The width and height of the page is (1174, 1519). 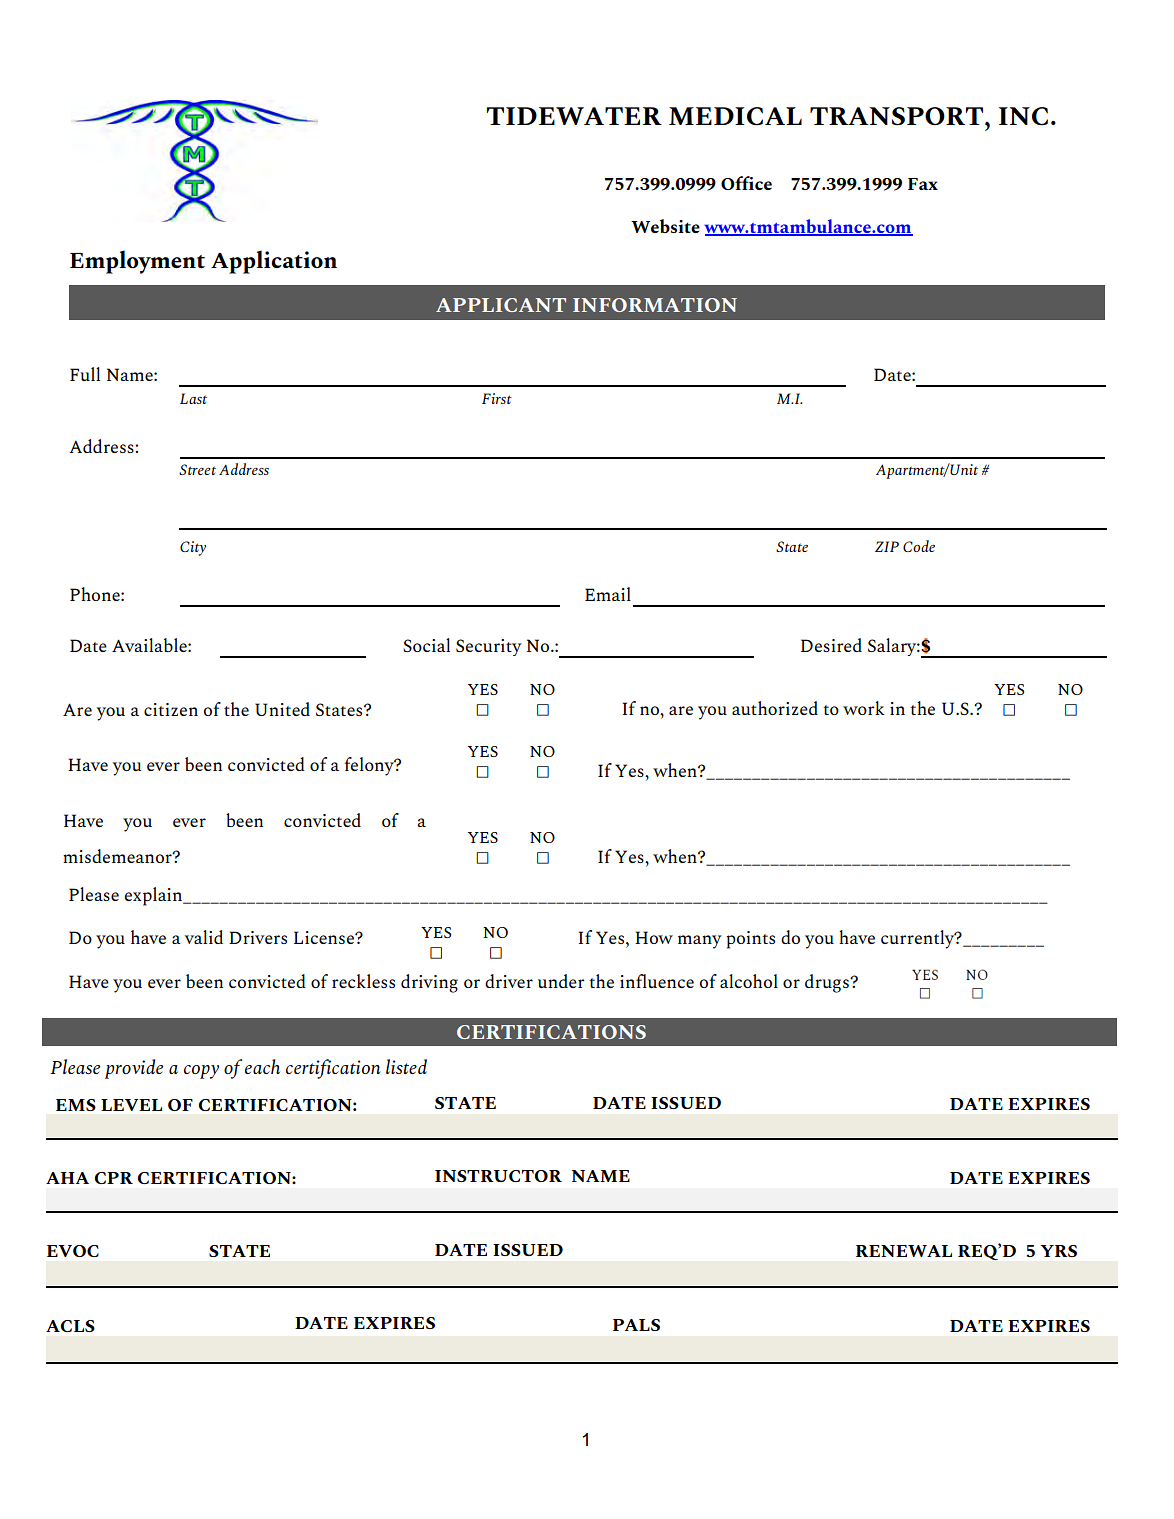 I want to click on work, so click(x=863, y=708).
